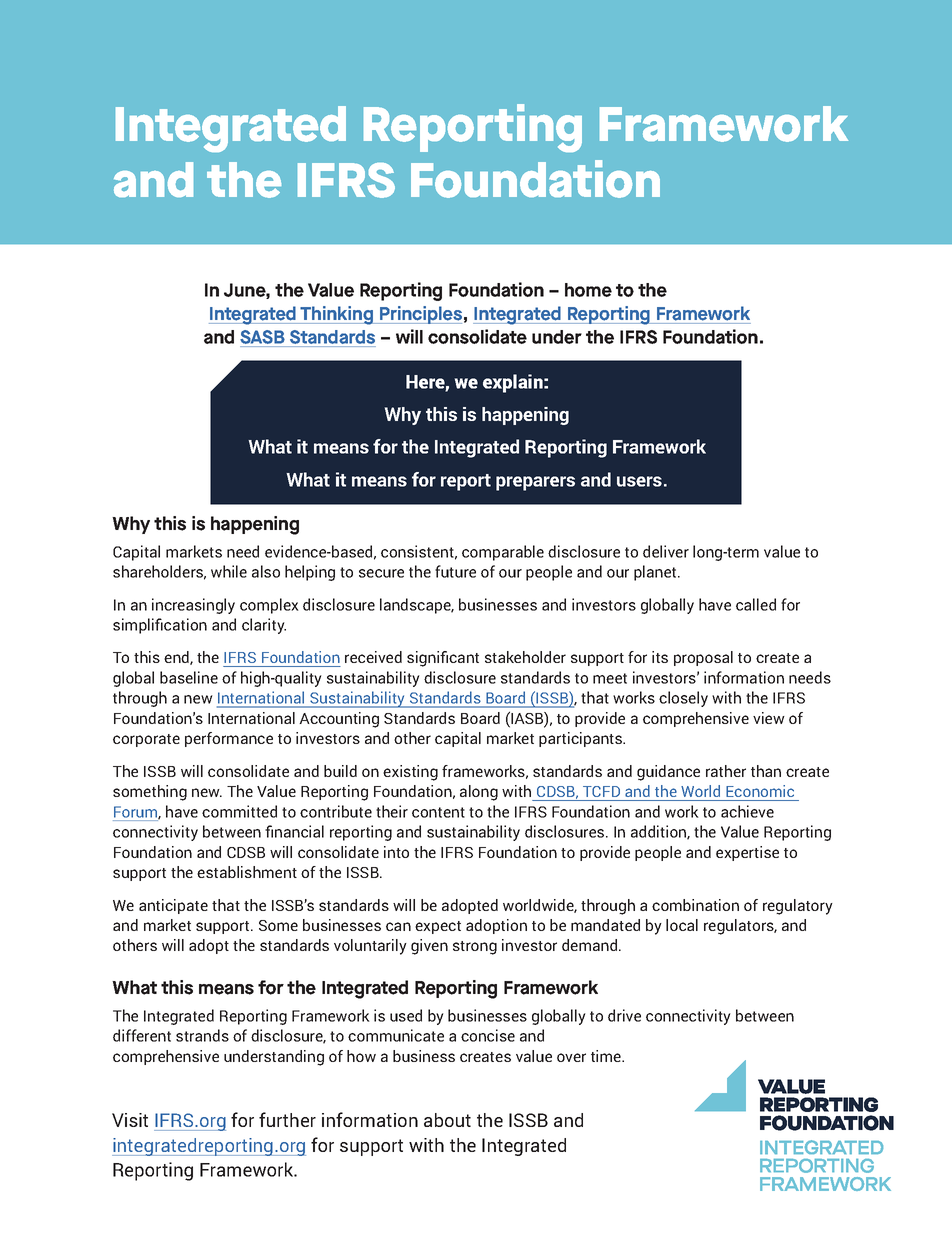 The image size is (952, 1233). I want to click on combination, so click(695, 905).
